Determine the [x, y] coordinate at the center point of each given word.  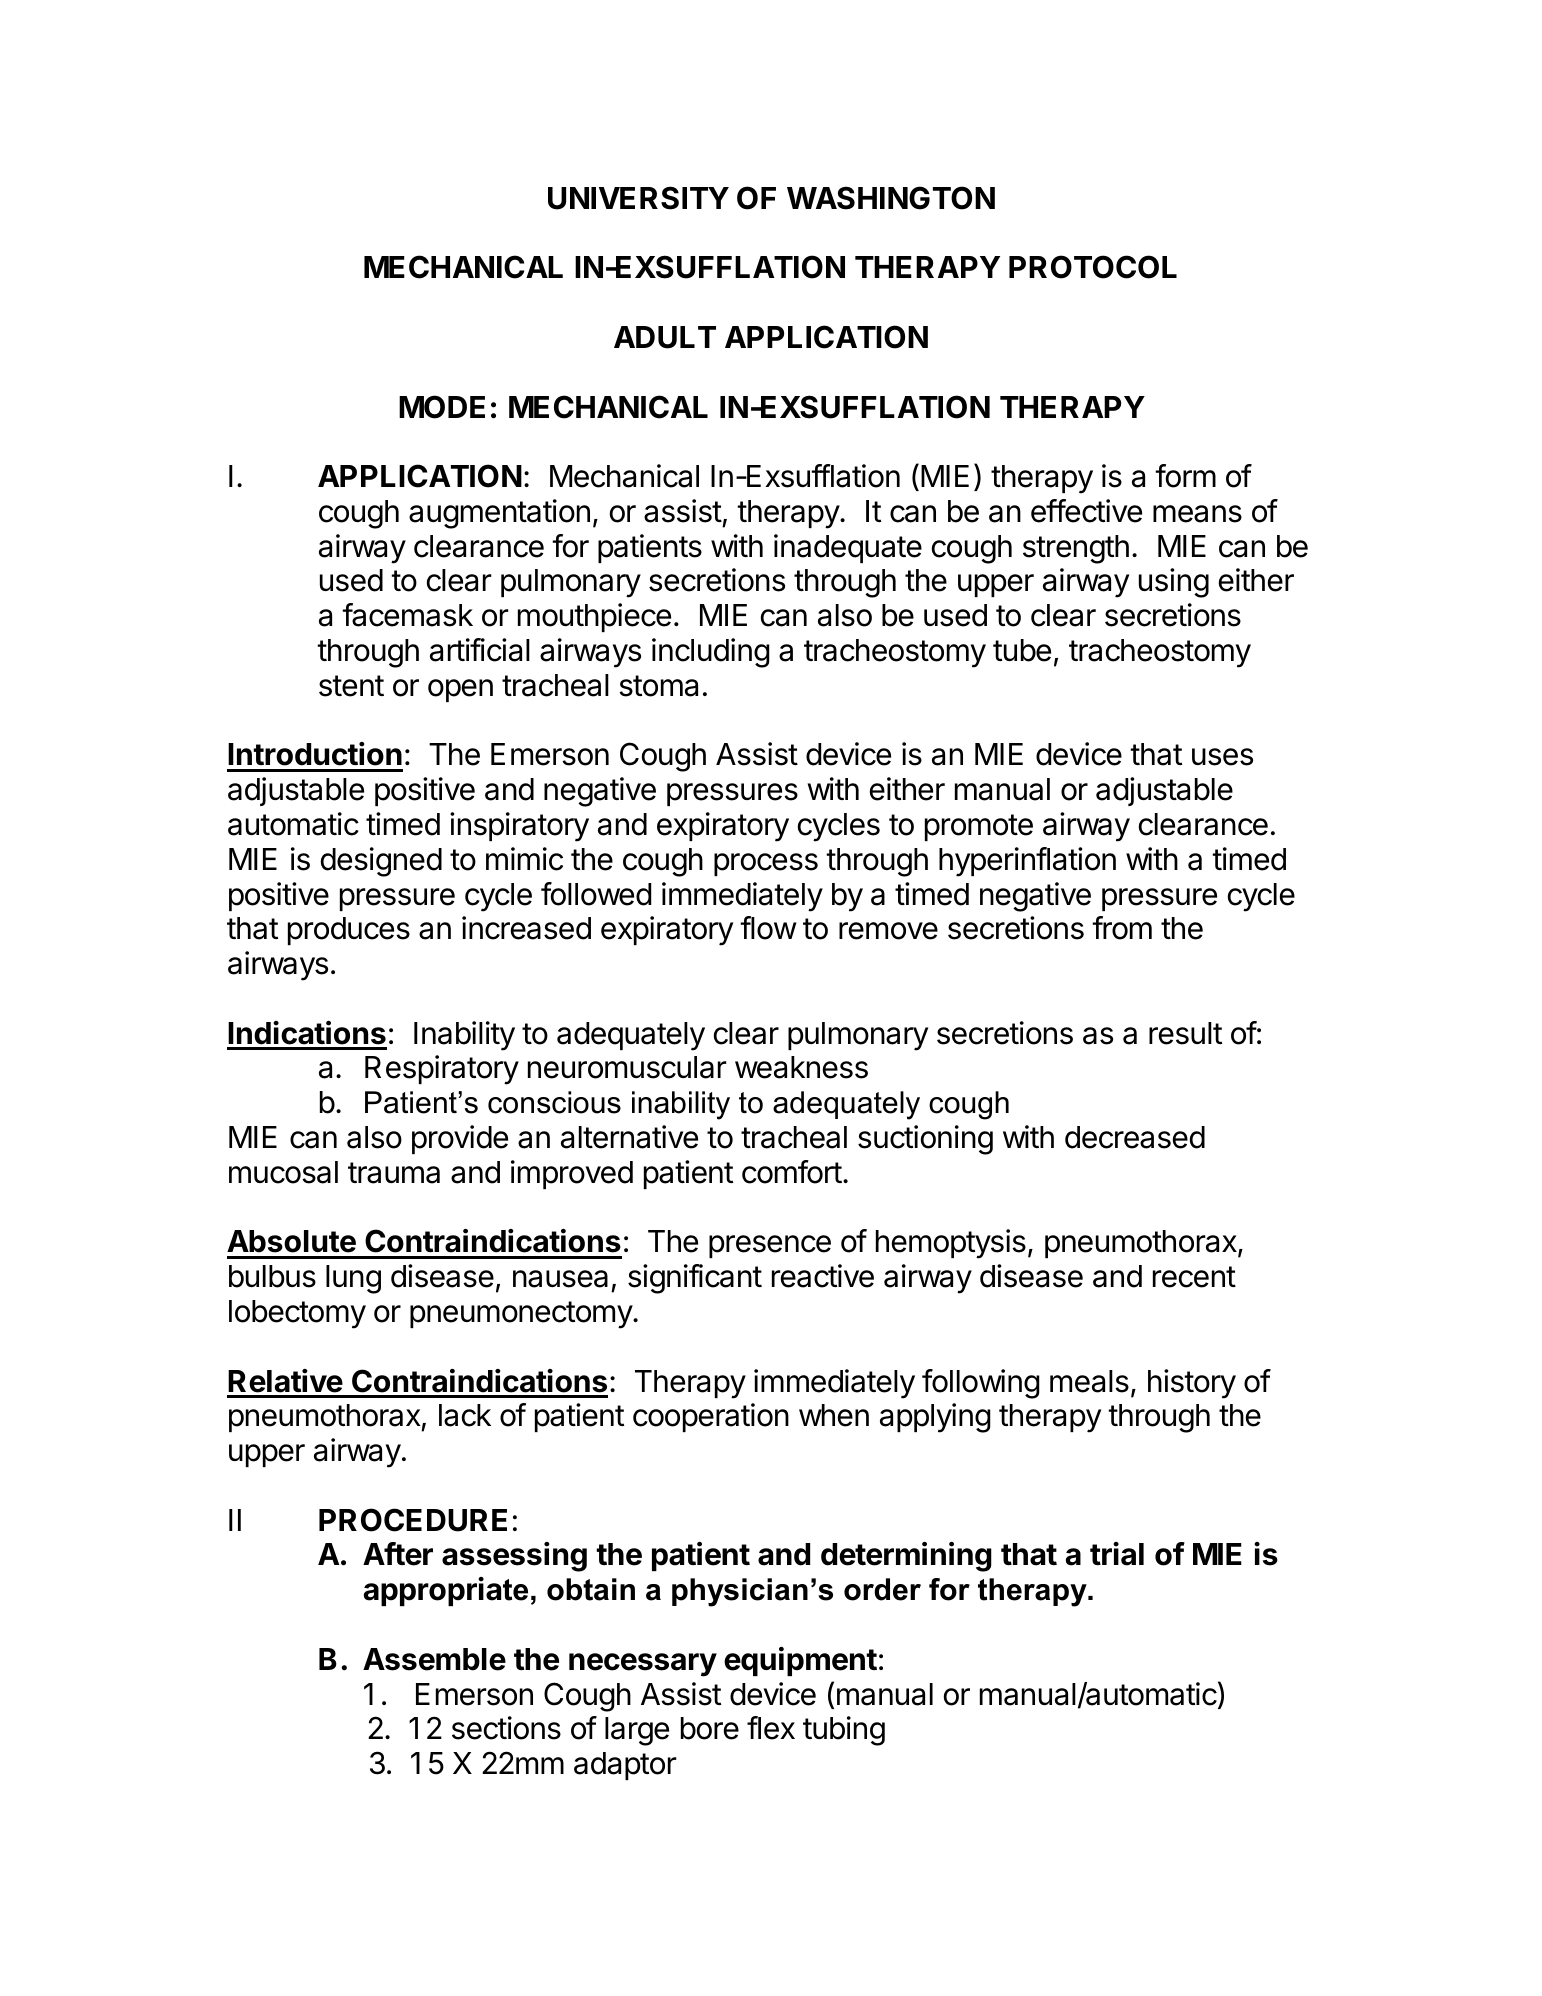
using [1174, 583]
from [1122, 928]
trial [1117, 1554]
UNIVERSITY [638, 198]
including [711, 653]
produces [349, 931]
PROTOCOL [1093, 267]
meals [1089, 1381]
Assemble [434, 1659]
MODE [442, 407]
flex [771, 1728]
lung [353, 1279]
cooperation [711, 1417]
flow [768, 928]
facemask [407, 615]
